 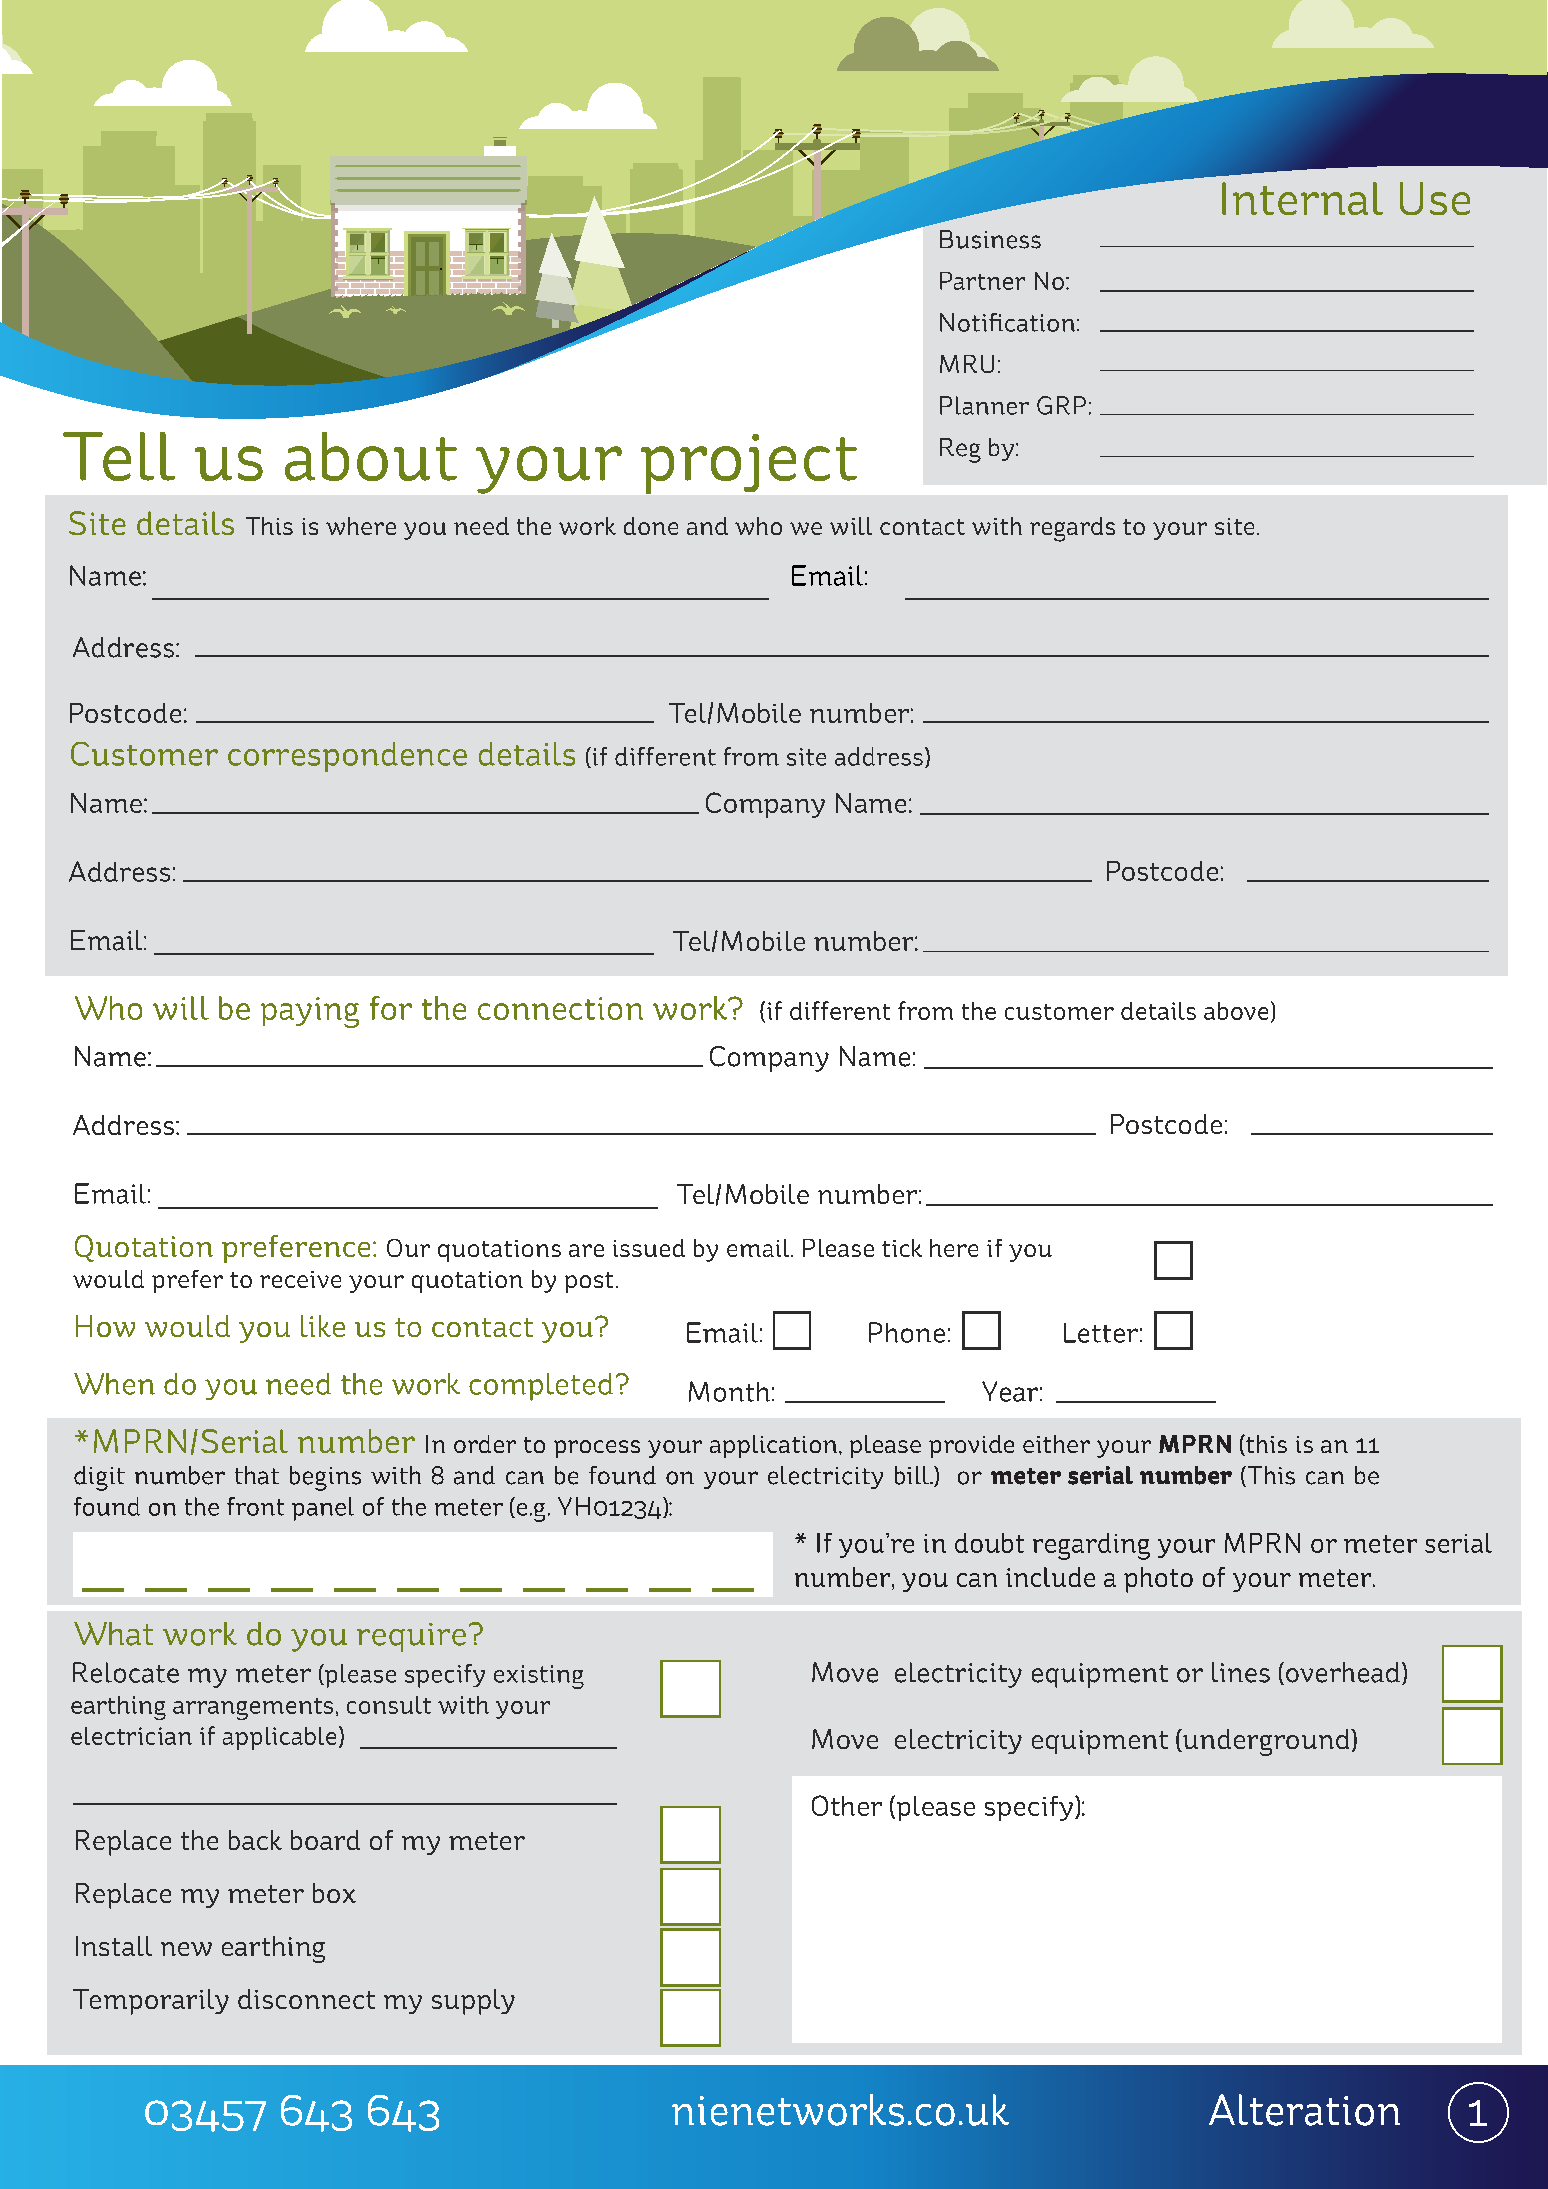 What do you see at coordinates (1236, 1011) in the screenshot?
I see `above` at bounding box center [1236, 1011].
